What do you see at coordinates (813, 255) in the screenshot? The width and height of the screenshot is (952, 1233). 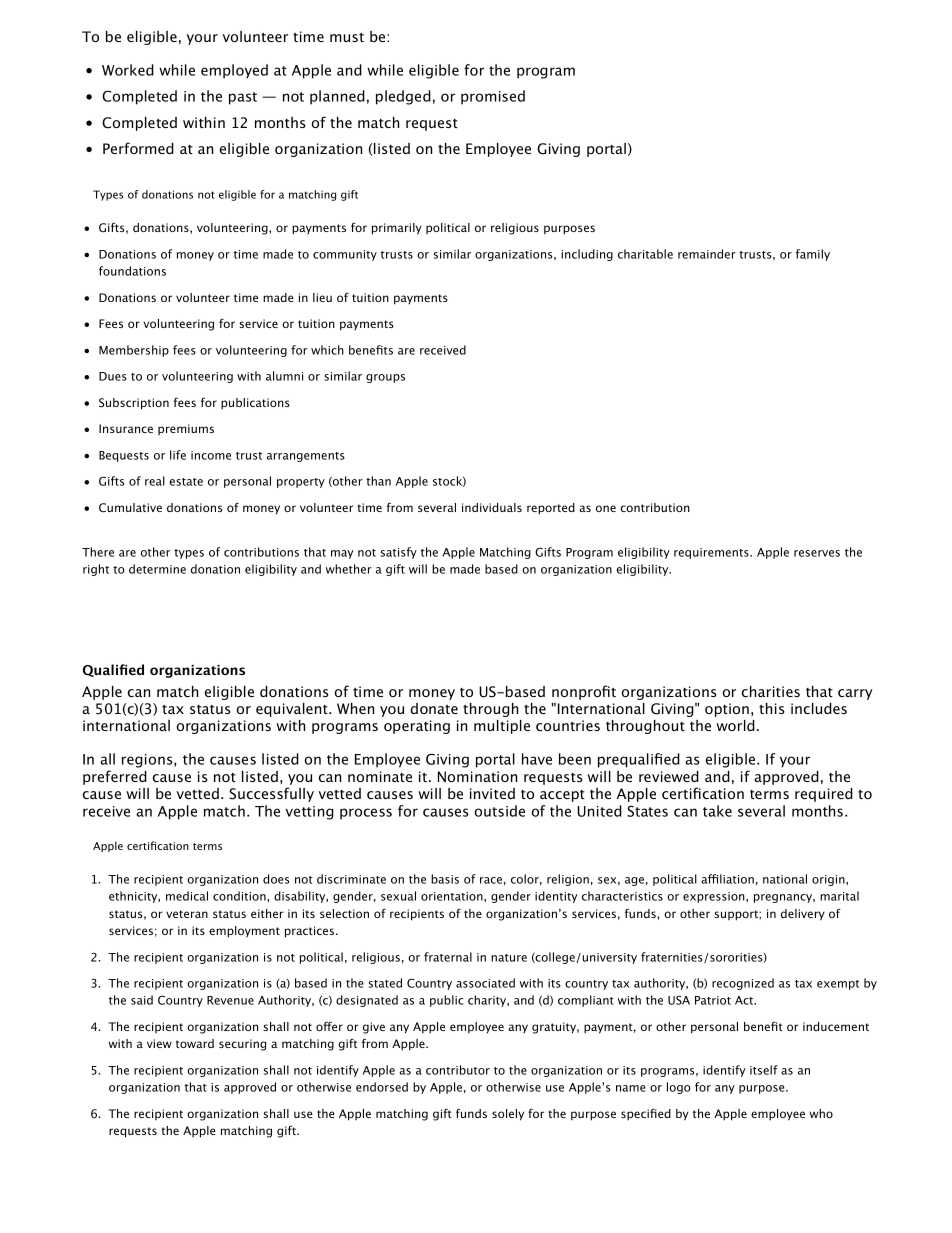 I see `family` at bounding box center [813, 255].
